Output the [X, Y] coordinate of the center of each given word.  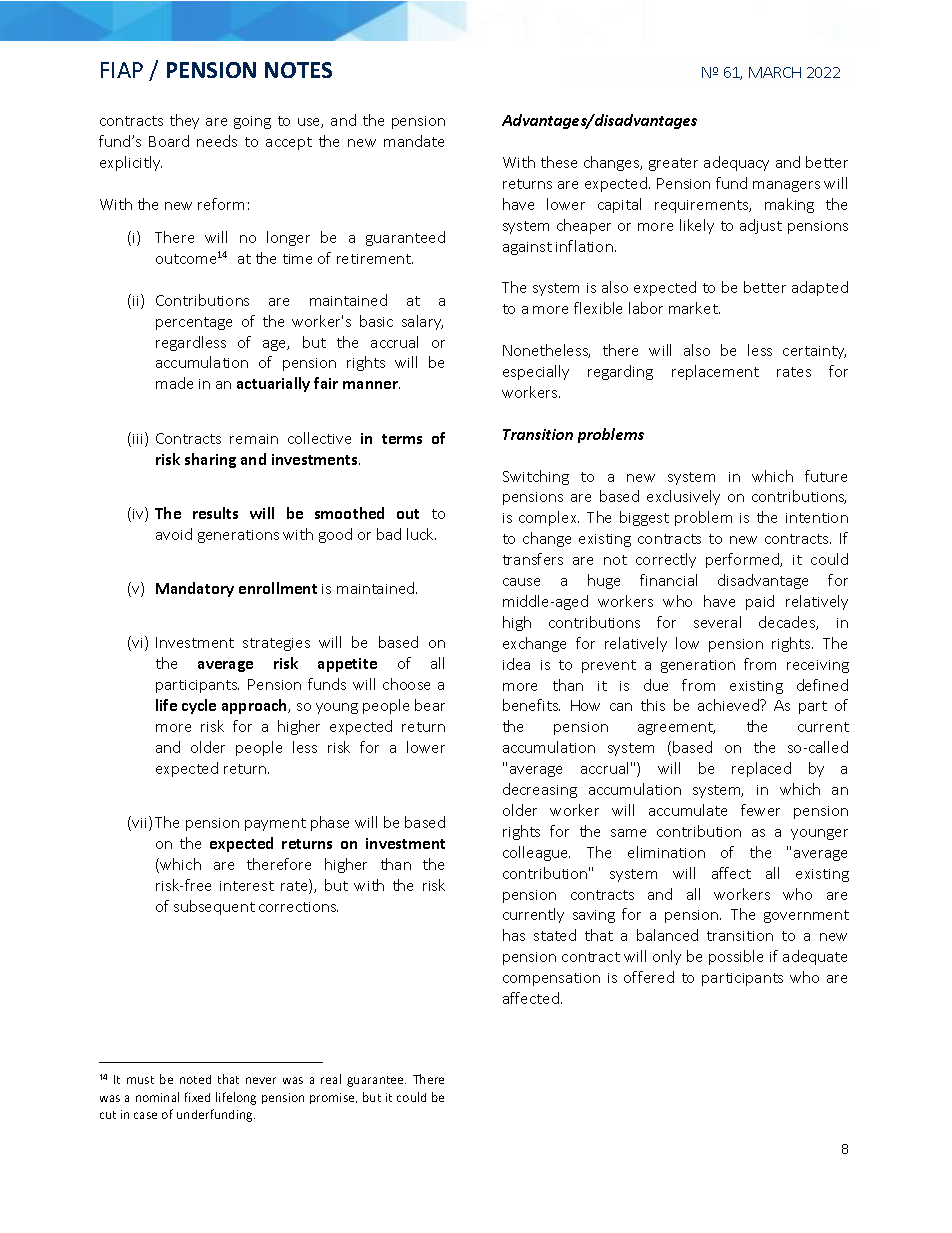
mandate [414, 141]
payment [275, 824]
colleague [536, 853]
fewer [760, 810]
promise [333, 1098]
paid [760, 602]
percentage [194, 323]
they [184, 121]
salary [422, 322]
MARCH [775, 72]
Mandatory [195, 589]
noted [195, 1079]
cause [521, 582]
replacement [715, 372]
